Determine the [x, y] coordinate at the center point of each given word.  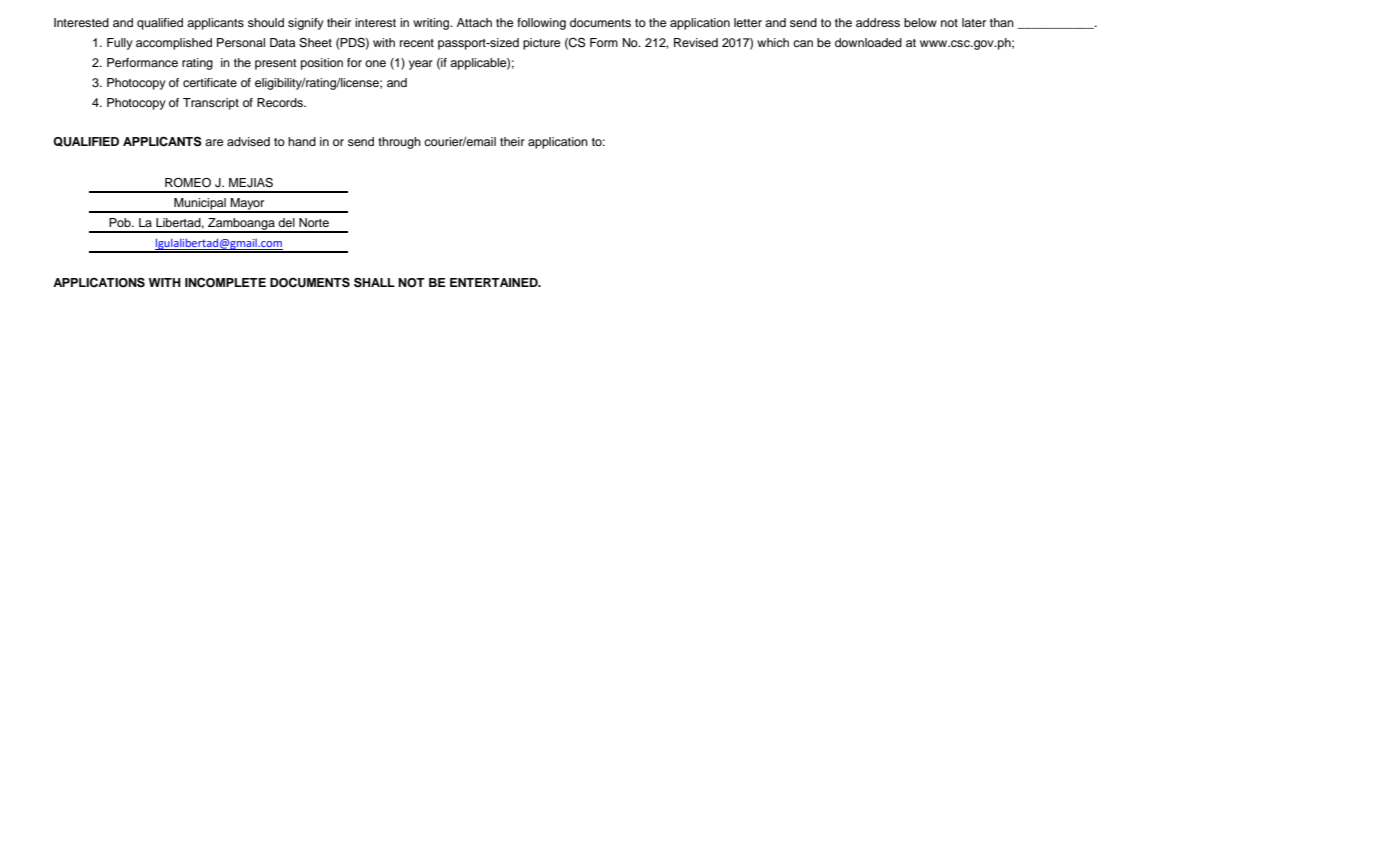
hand [302, 141]
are [214, 142]
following [541, 24]
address [878, 22]
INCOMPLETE [225, 283]
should [266, 22]
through [399, 143]
